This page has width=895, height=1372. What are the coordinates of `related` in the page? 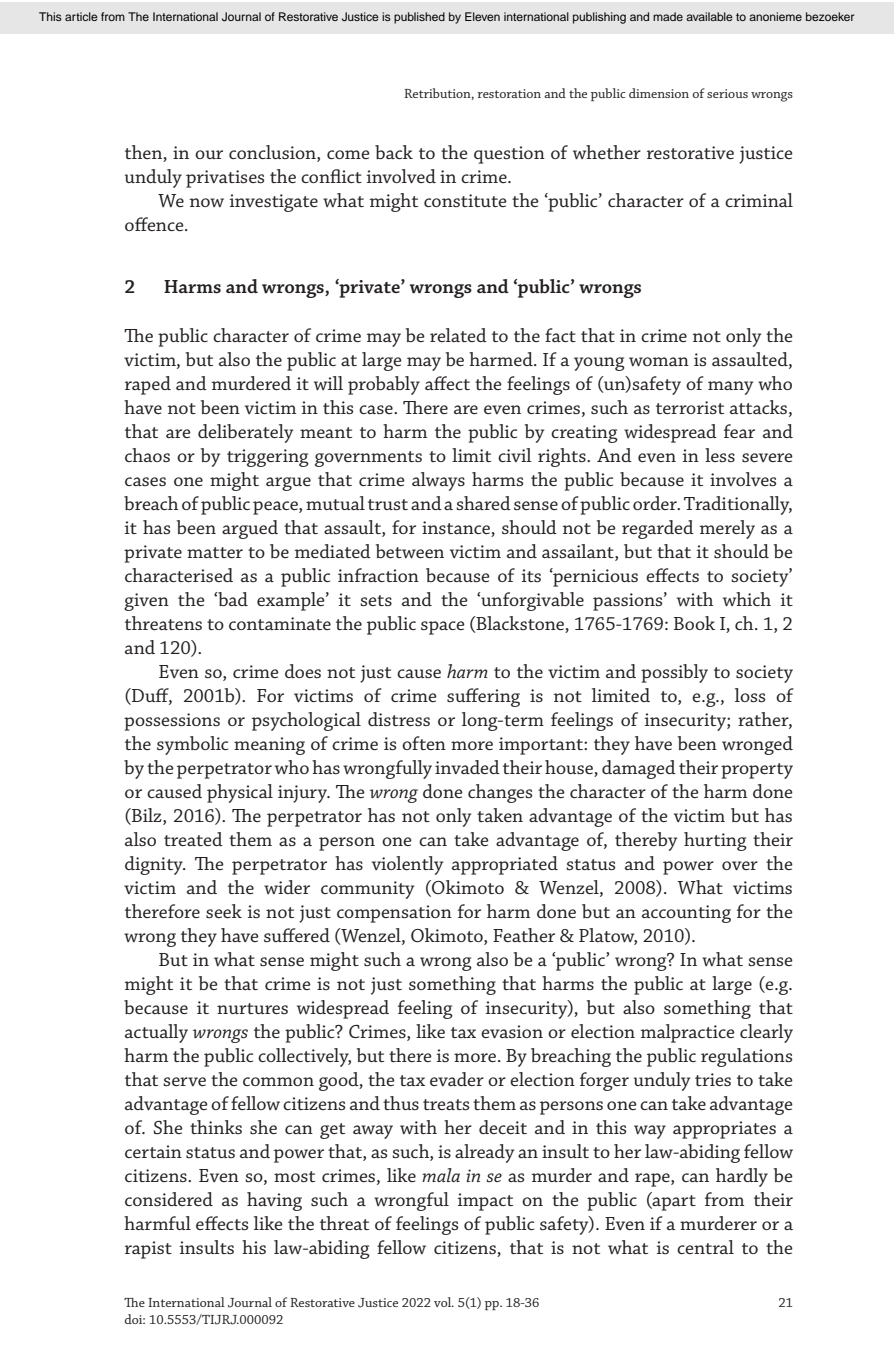 It's located at (458, 335).
